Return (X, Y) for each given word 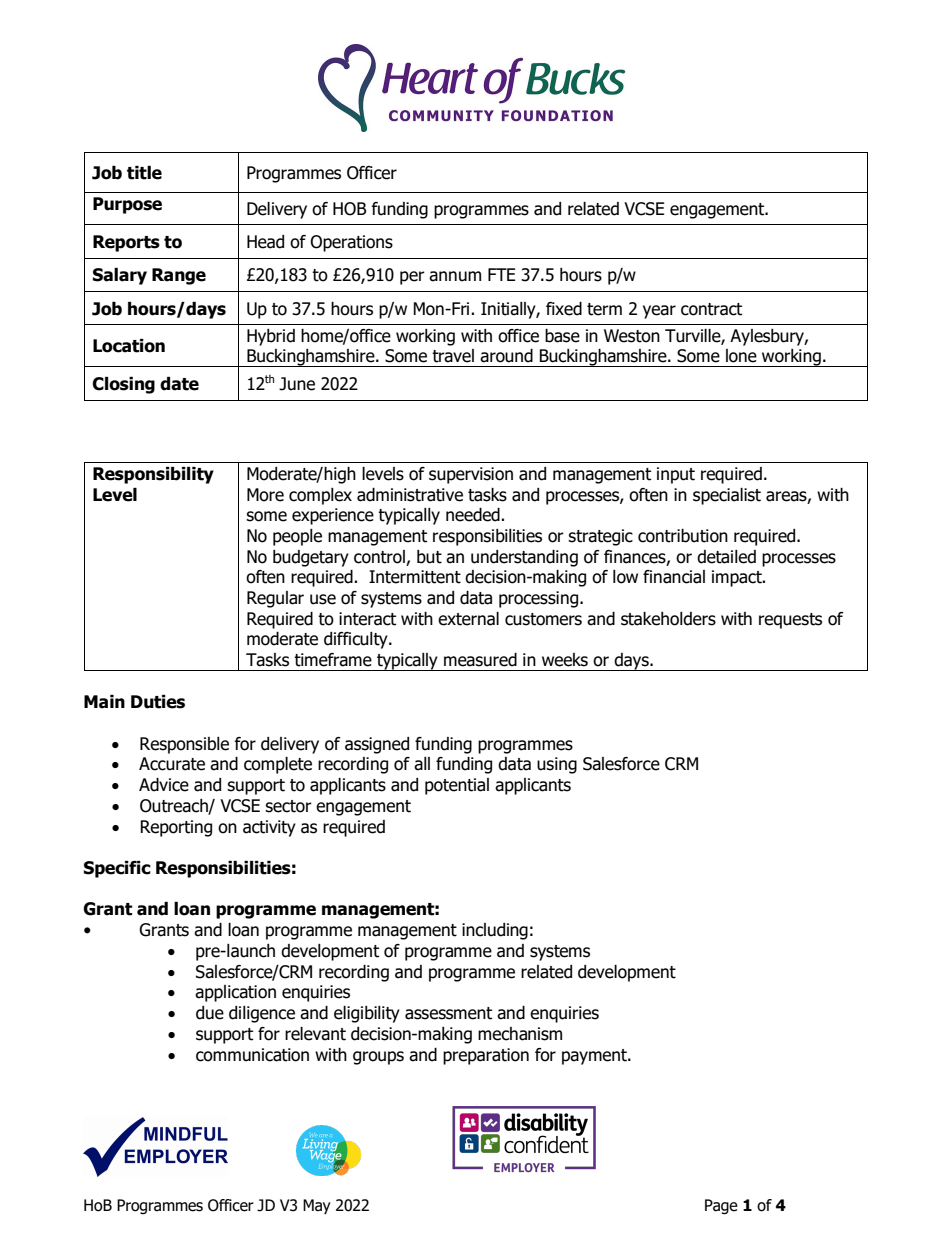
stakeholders (668, 619)
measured (480, 660)
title (144, 173)
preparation (486, 1056)
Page (721, 1206)
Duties (158, 702)
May (317, 1206)
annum (455, 276)
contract (711, 309)
